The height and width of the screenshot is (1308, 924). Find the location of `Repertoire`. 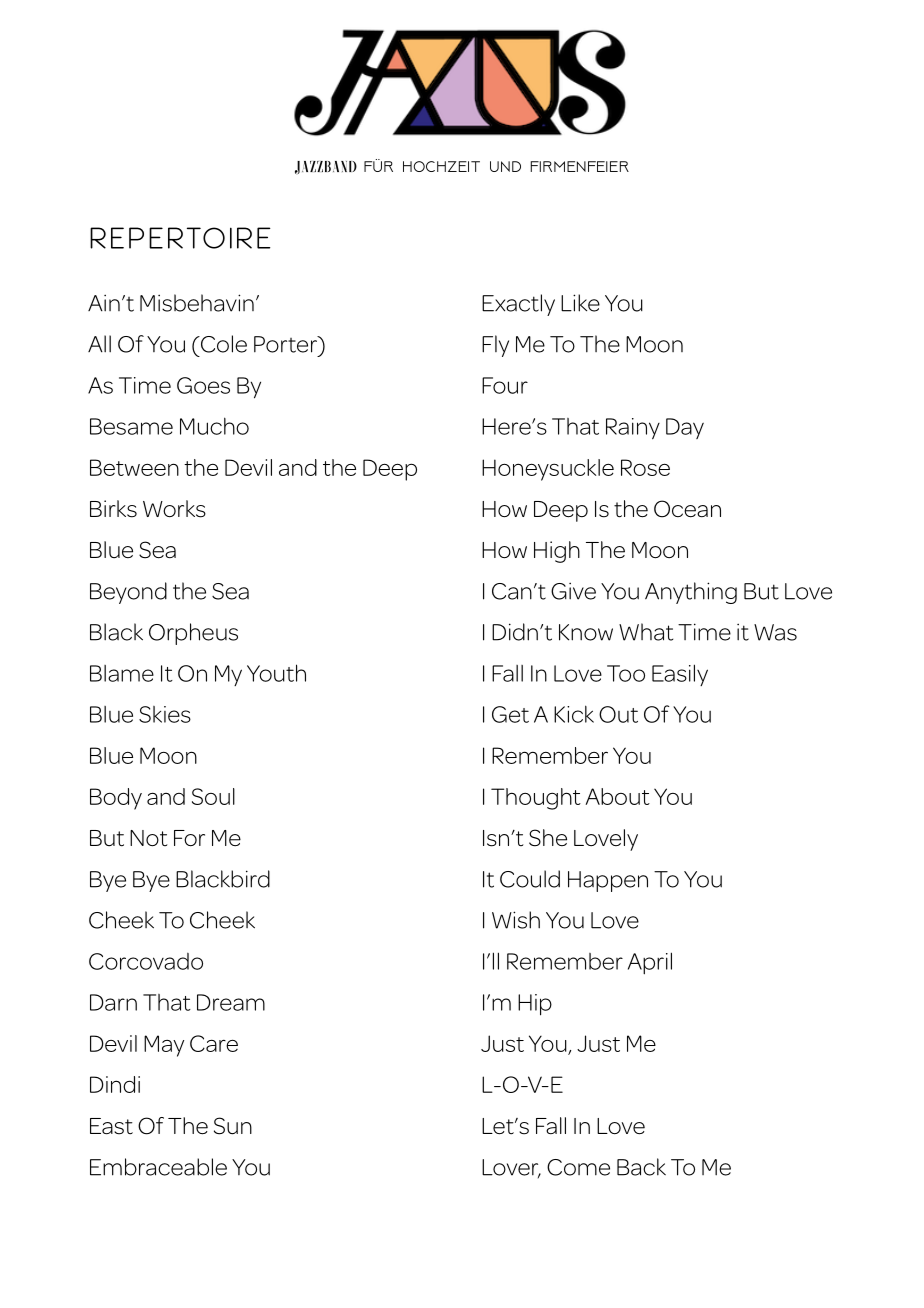

Repertoire is located at coordinates (180, 238).
